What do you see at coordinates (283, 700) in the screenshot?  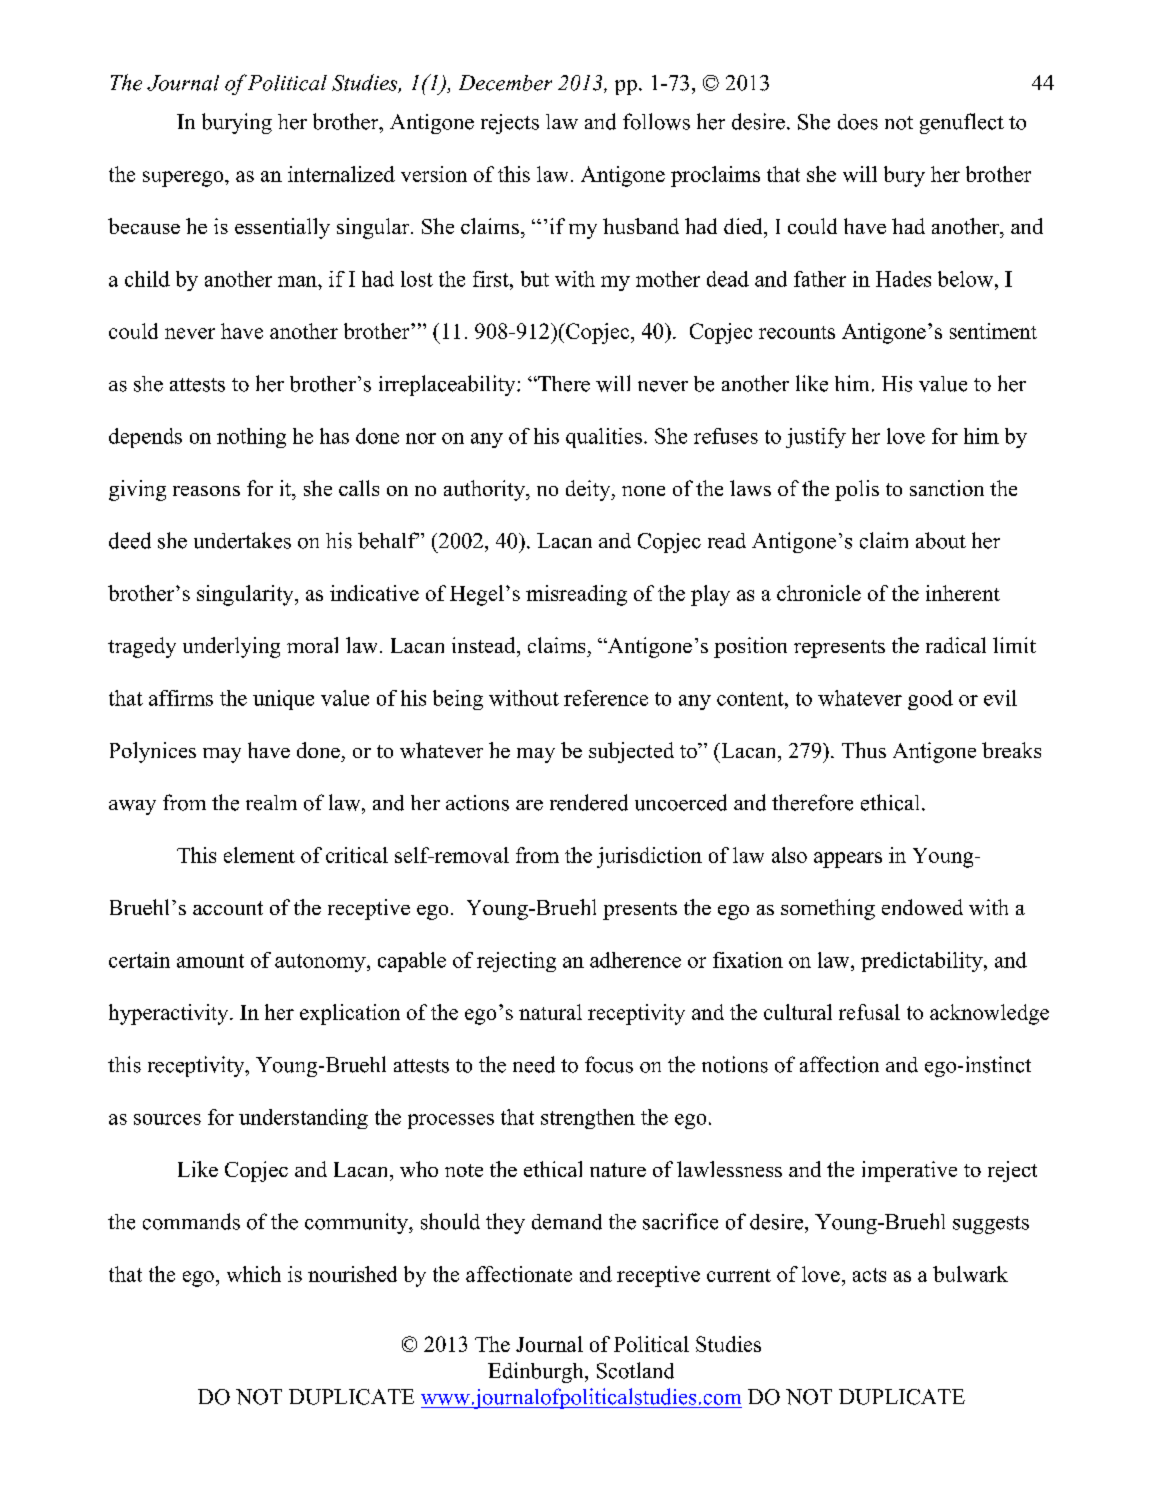 I see `unique` at bounding box center [283, 700].
